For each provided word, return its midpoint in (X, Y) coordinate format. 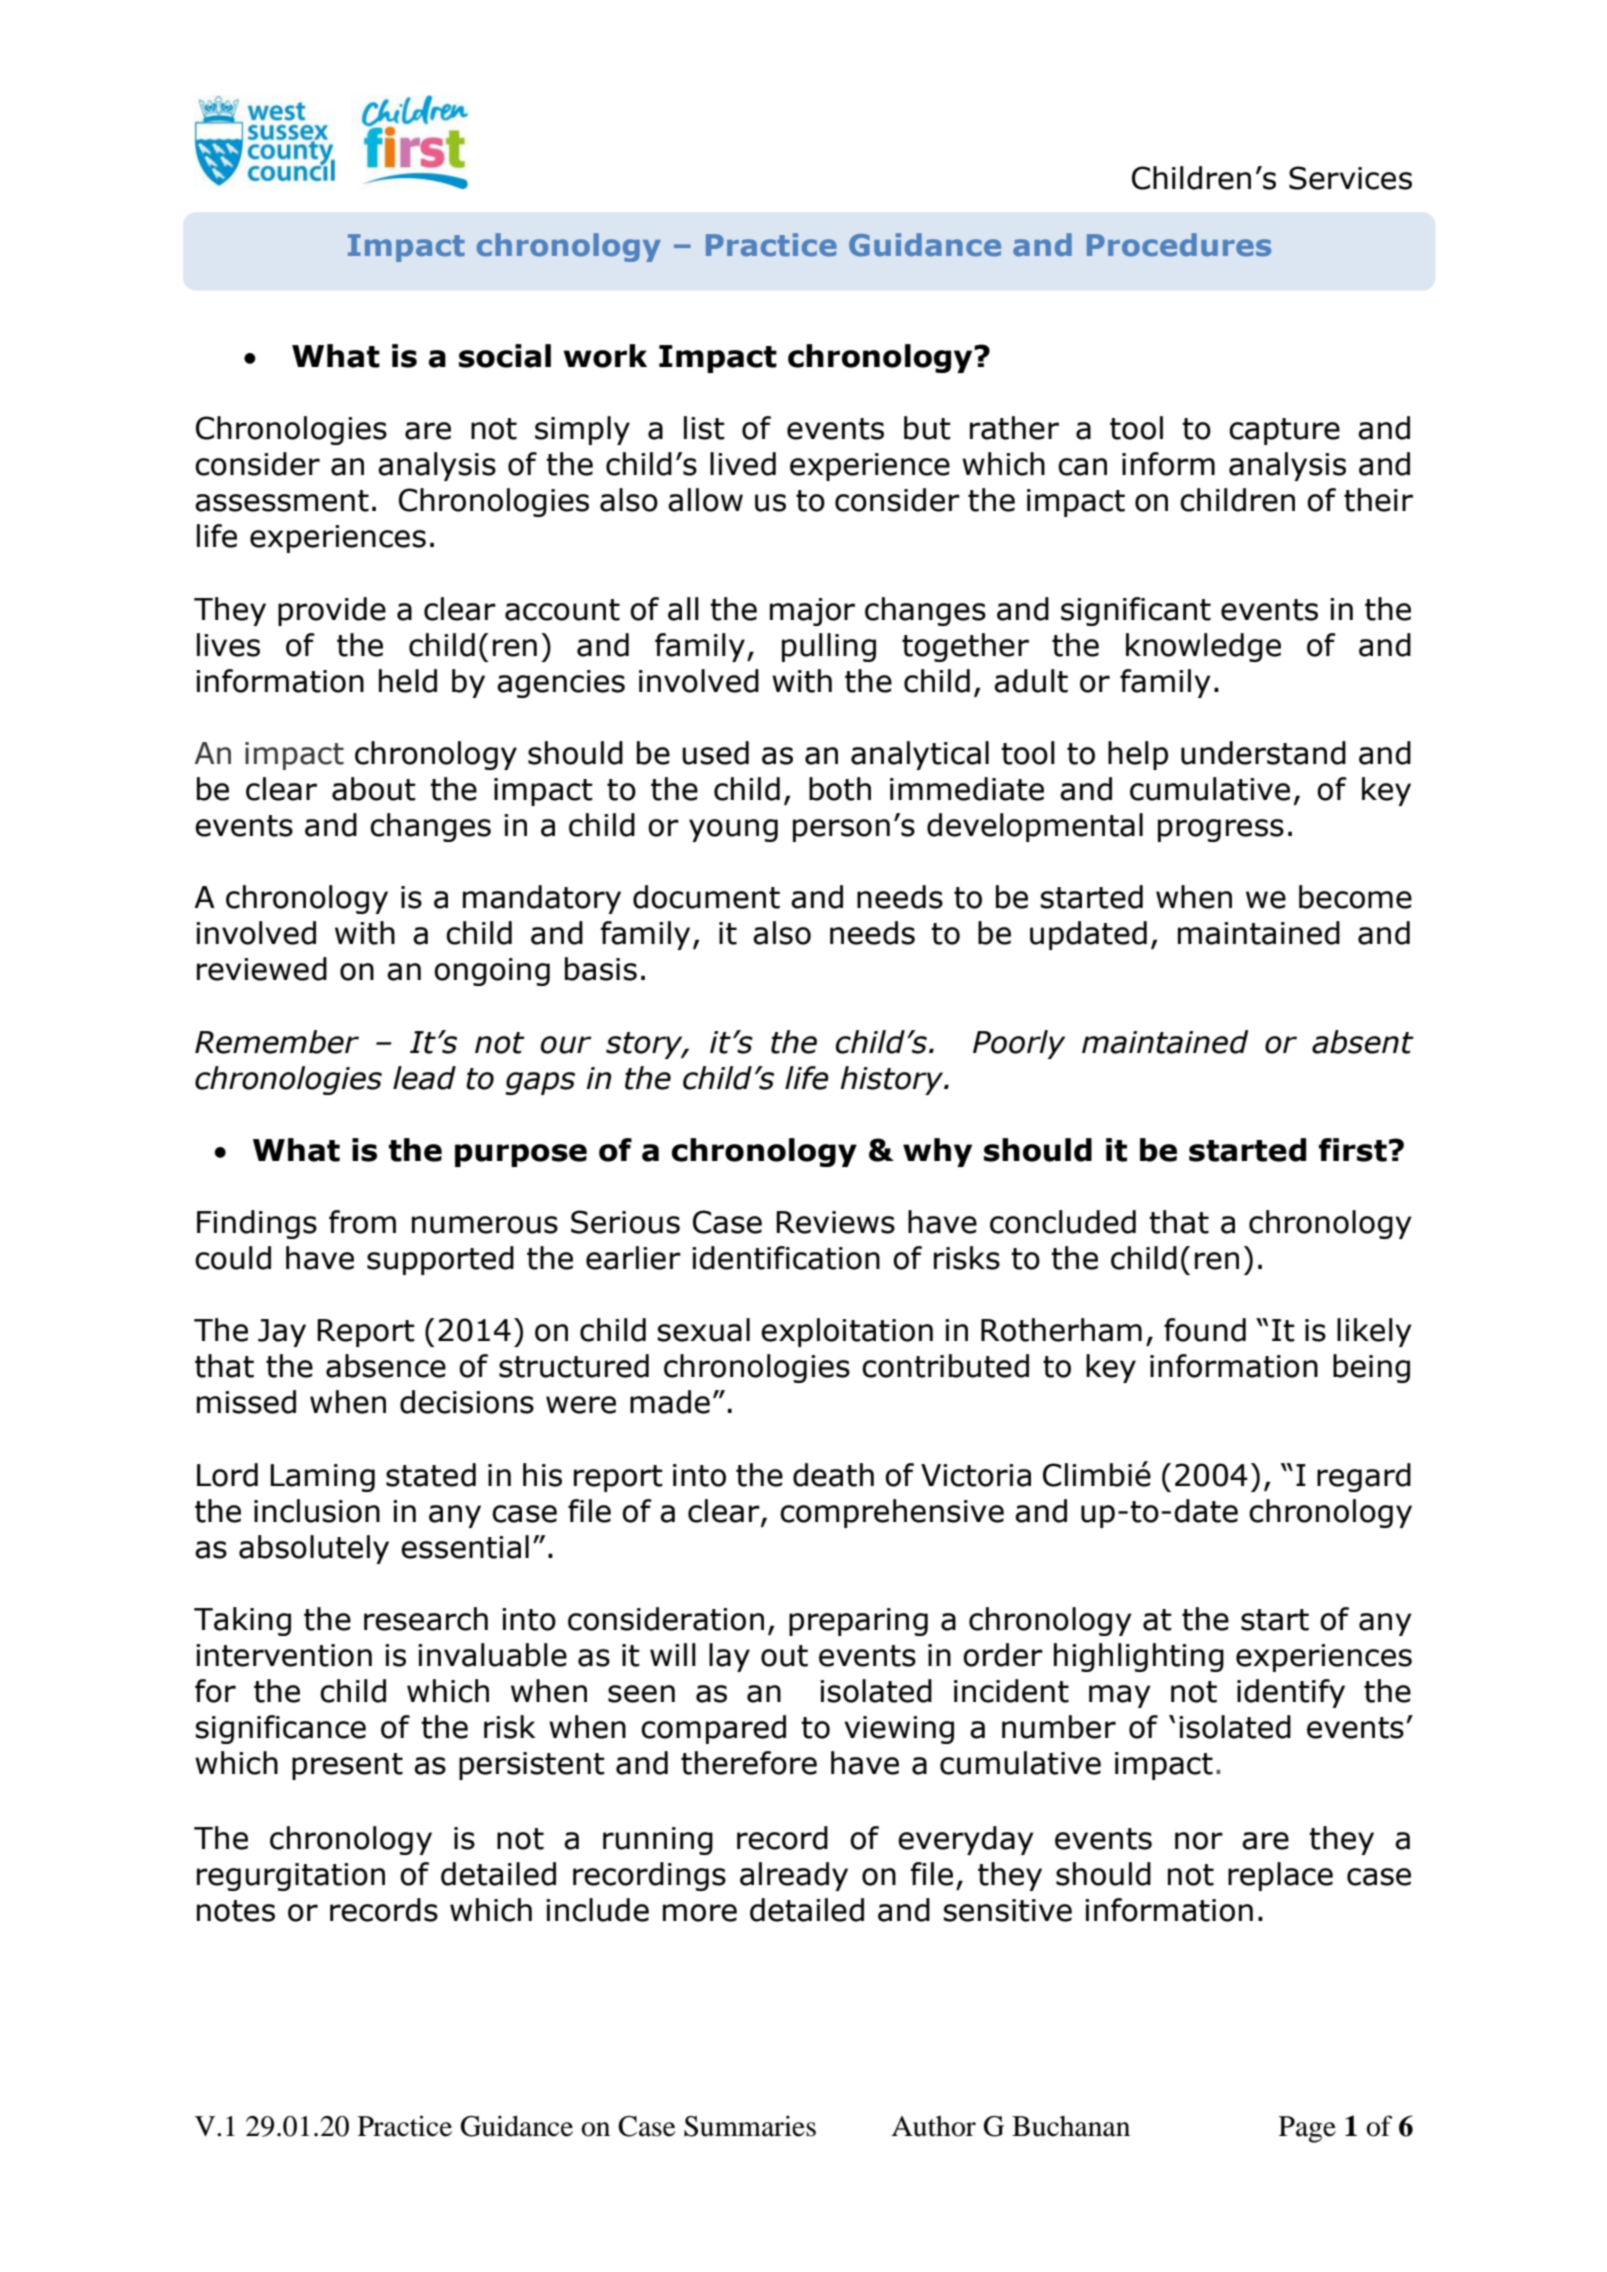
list (704, 428)
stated (431, 1475)
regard (1364, 1477)
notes (236, 1911)
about (374, 789)
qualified (399, 428)
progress (1221, 830)
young (733, 830)
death (833, 1475)
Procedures (1179, 245)
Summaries (750, 2126)
